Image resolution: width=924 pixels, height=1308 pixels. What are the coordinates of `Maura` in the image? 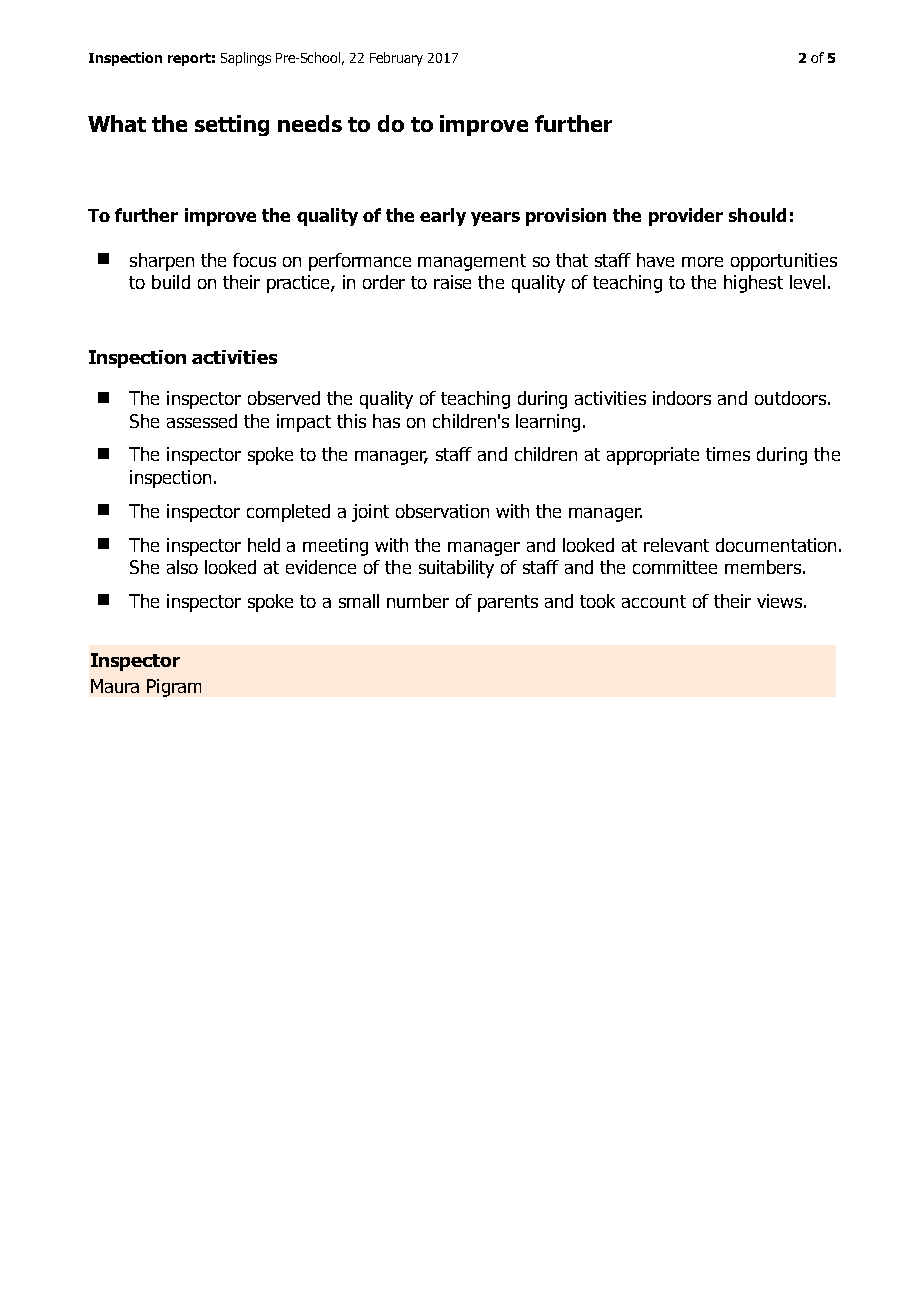 It's located at (115, 686).
